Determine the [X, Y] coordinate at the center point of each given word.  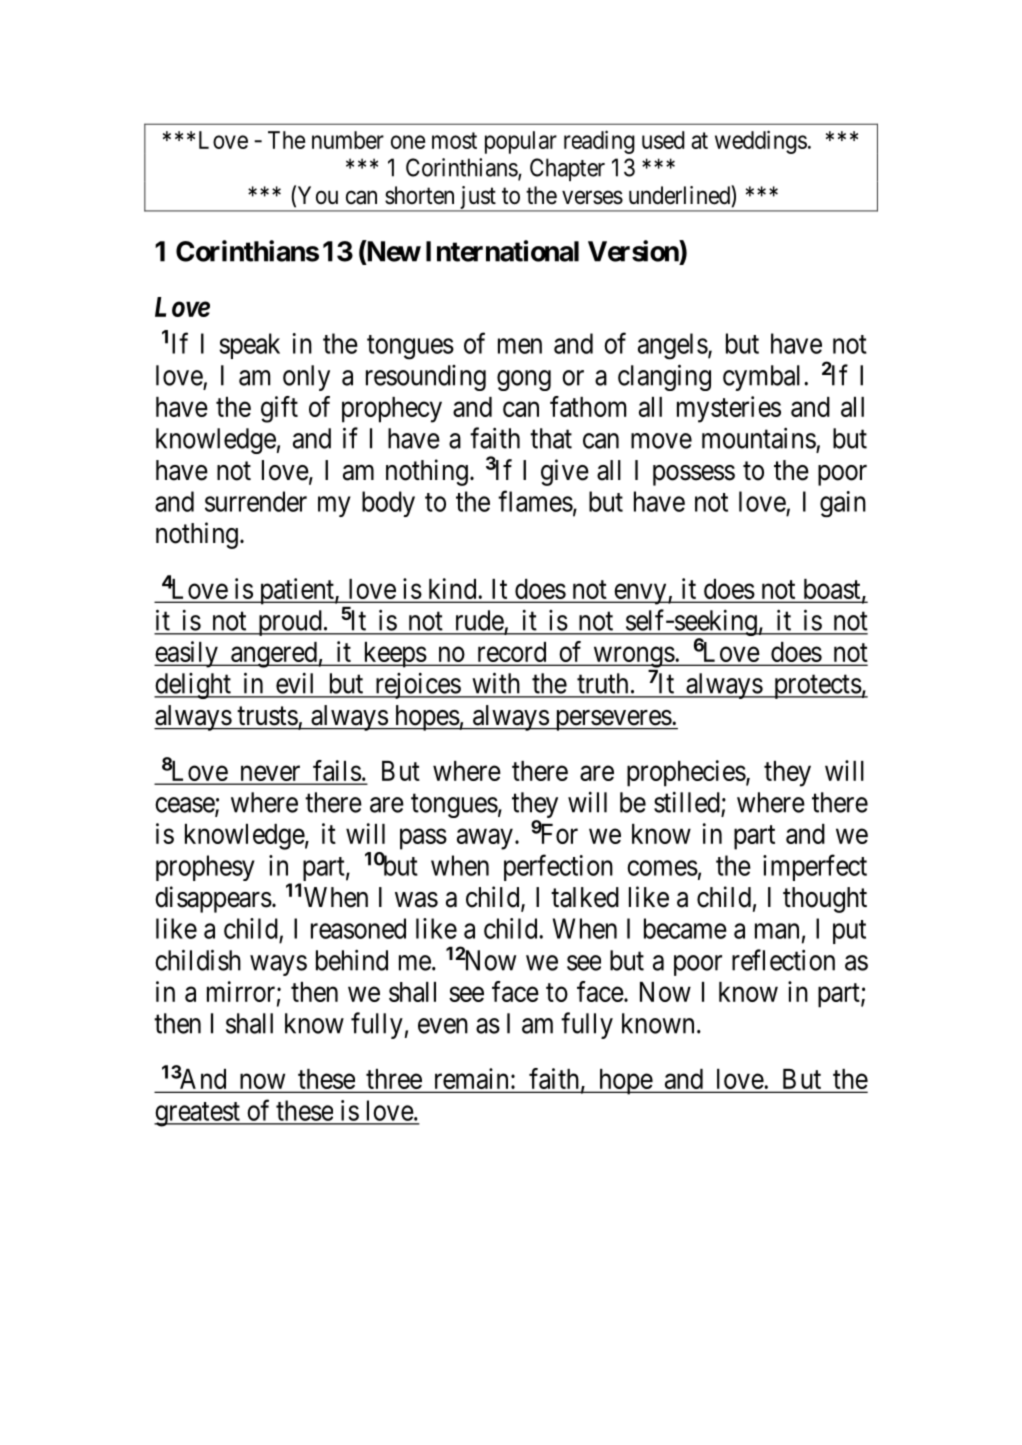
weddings [761, 142]
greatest [198, 1114]
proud [289, 623]
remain [471, 1080]
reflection [783, 960]
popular [521, 142]
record [511, 653]
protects [816, 687]
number [348, 140]
